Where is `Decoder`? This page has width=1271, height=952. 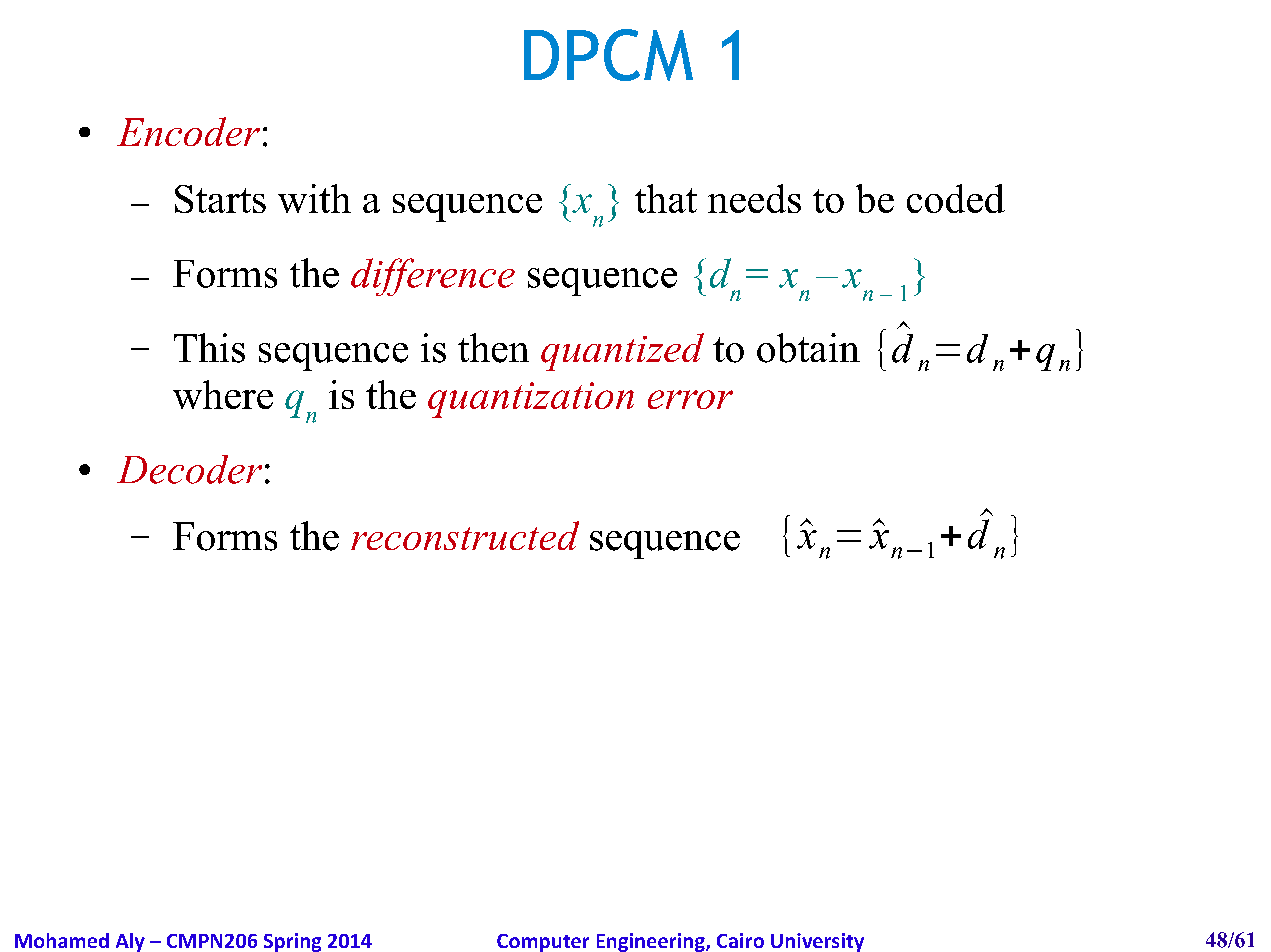 Decoder is located at coordinates (189, 469).
